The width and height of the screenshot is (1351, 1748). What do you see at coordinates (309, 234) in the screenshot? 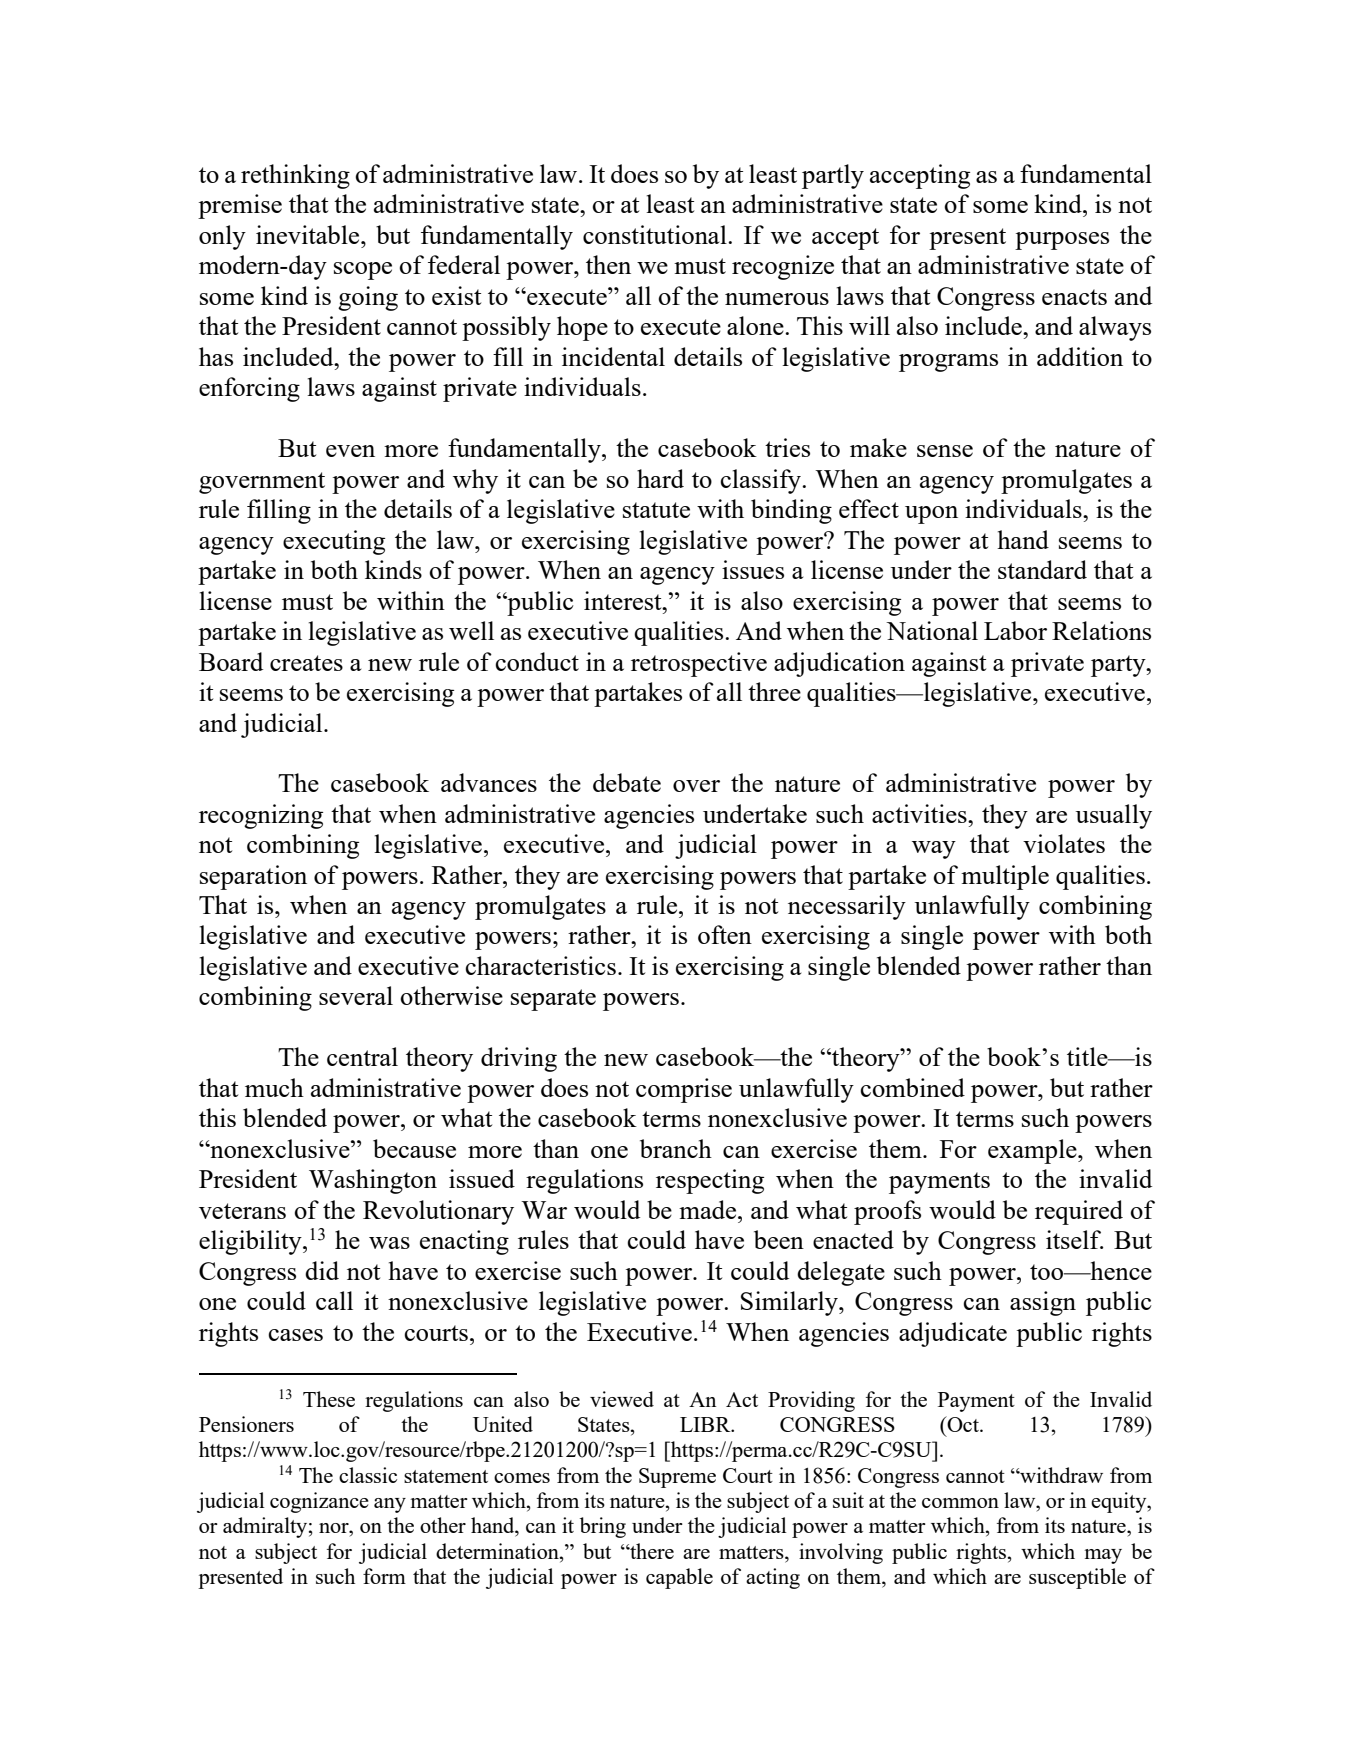
I see `inevitable` at bounding box center [309, 234].
